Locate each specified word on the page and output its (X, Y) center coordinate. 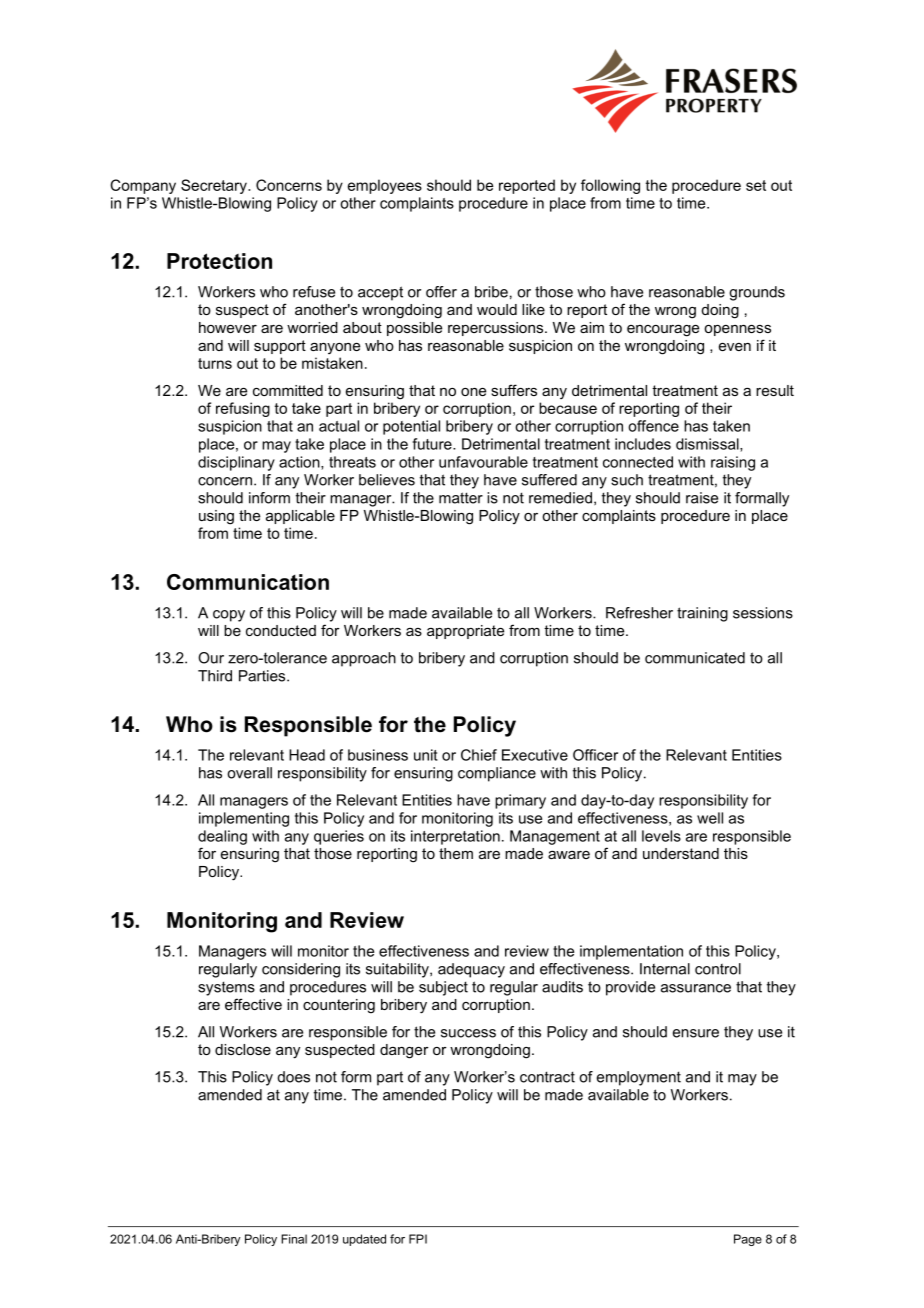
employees (385, 186)
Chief (479, 755)
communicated (695, 658)
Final (294, 1239)
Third (215, 676)
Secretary (215, 186)
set (756, 185)
